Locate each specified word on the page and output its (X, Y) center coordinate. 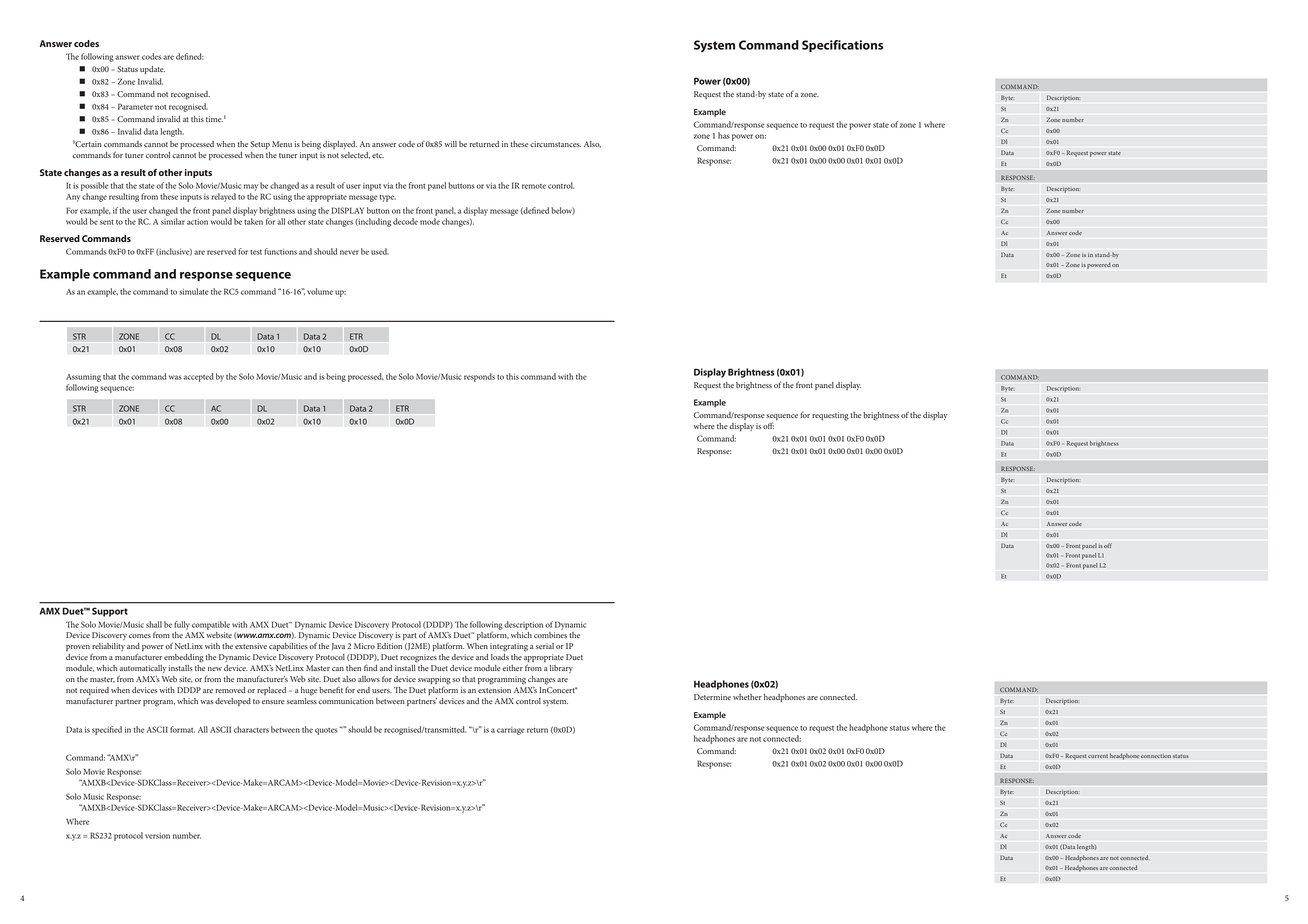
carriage (511, 731)
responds (479, 377)
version (157, 836)
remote (534, 186)
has (724, 135)
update (152, 70)
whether (747, 697)
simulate (194, 291)
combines (550, 635)
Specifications (842, 46)
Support (110, 612)
